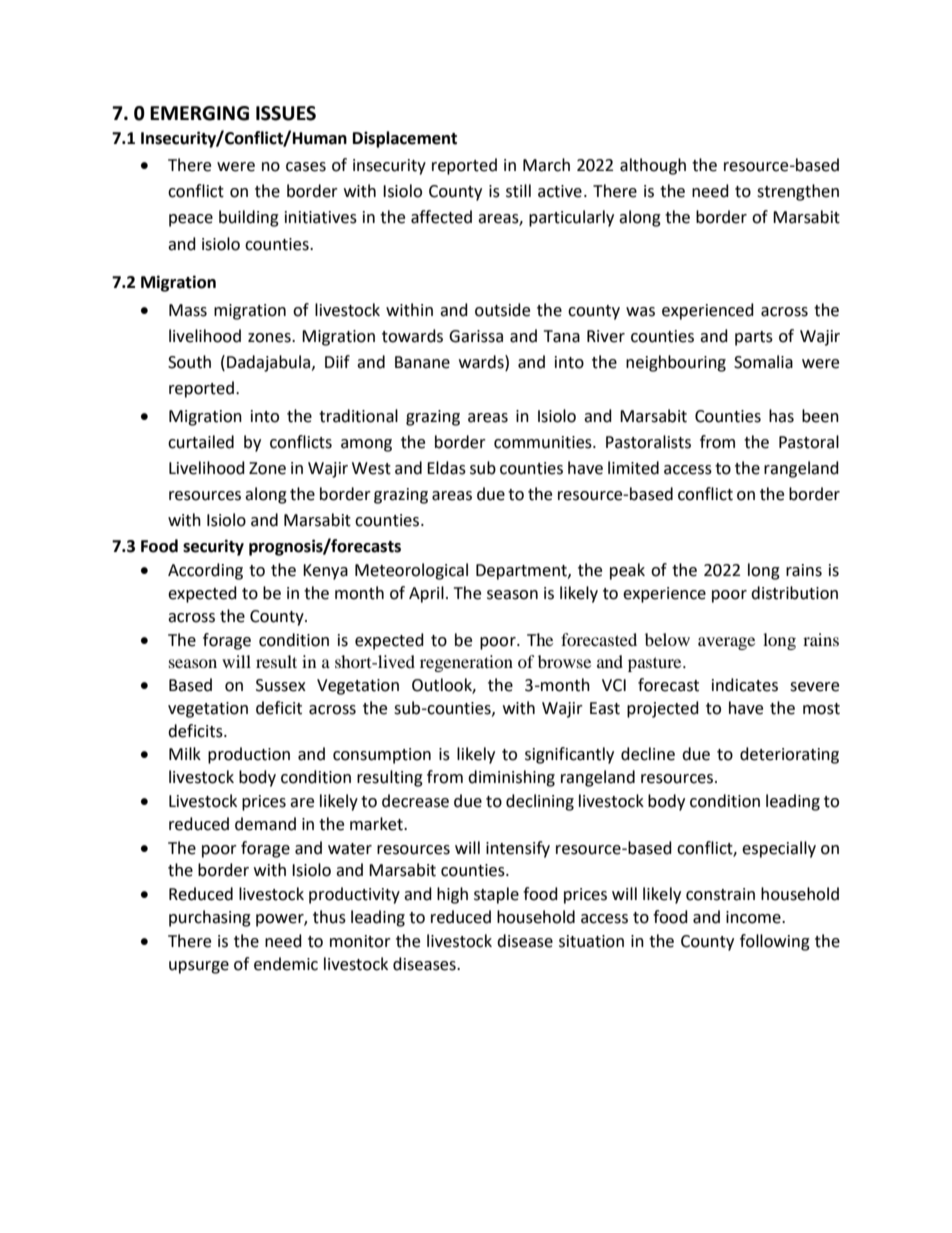  I want to click on curtailed, so click(201, 442).
